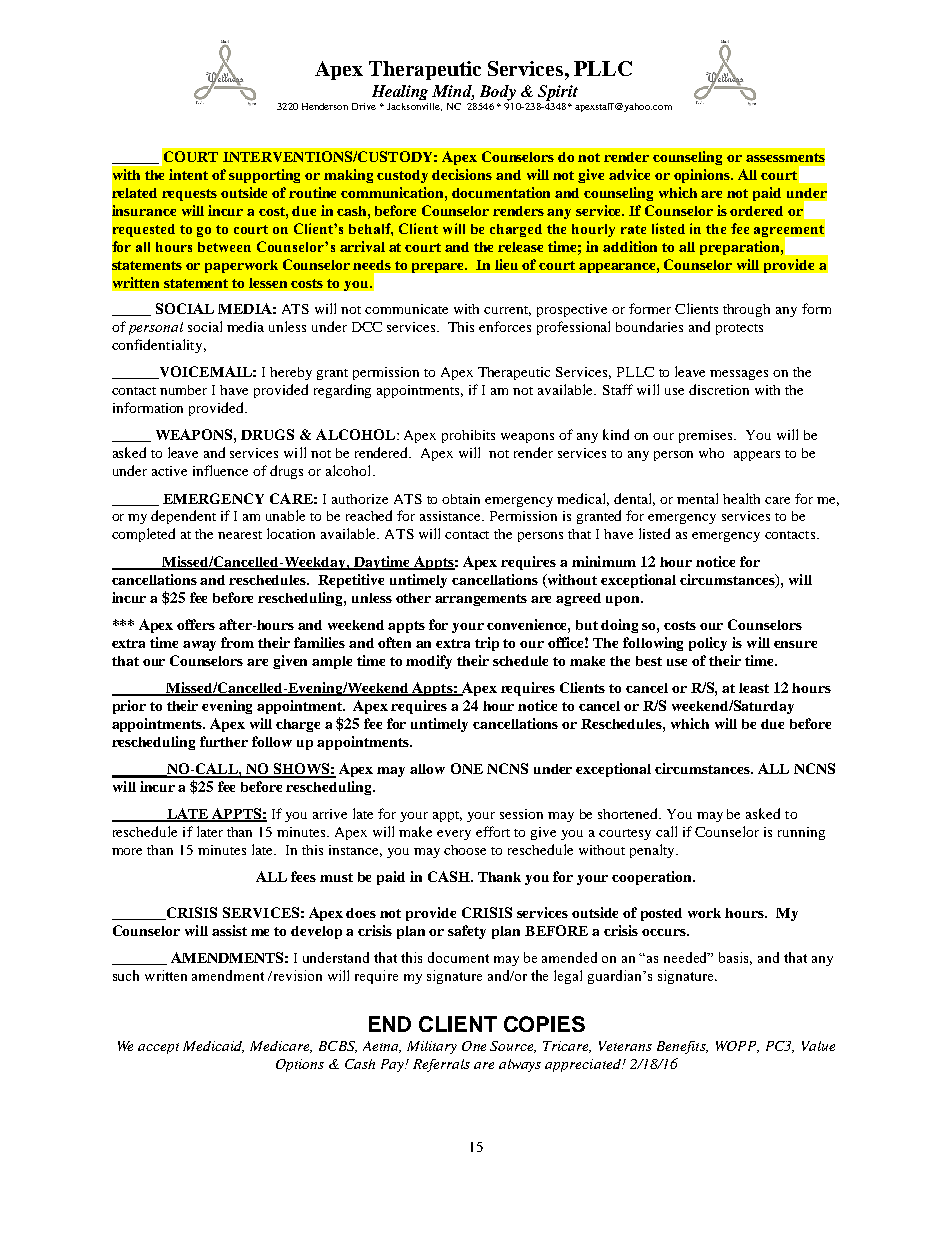 This screenshot has height=1233, width=952. What do you see at coordinates (188, 174) in the screenshot?
I see `intent` at bounding box center [188, 174].
